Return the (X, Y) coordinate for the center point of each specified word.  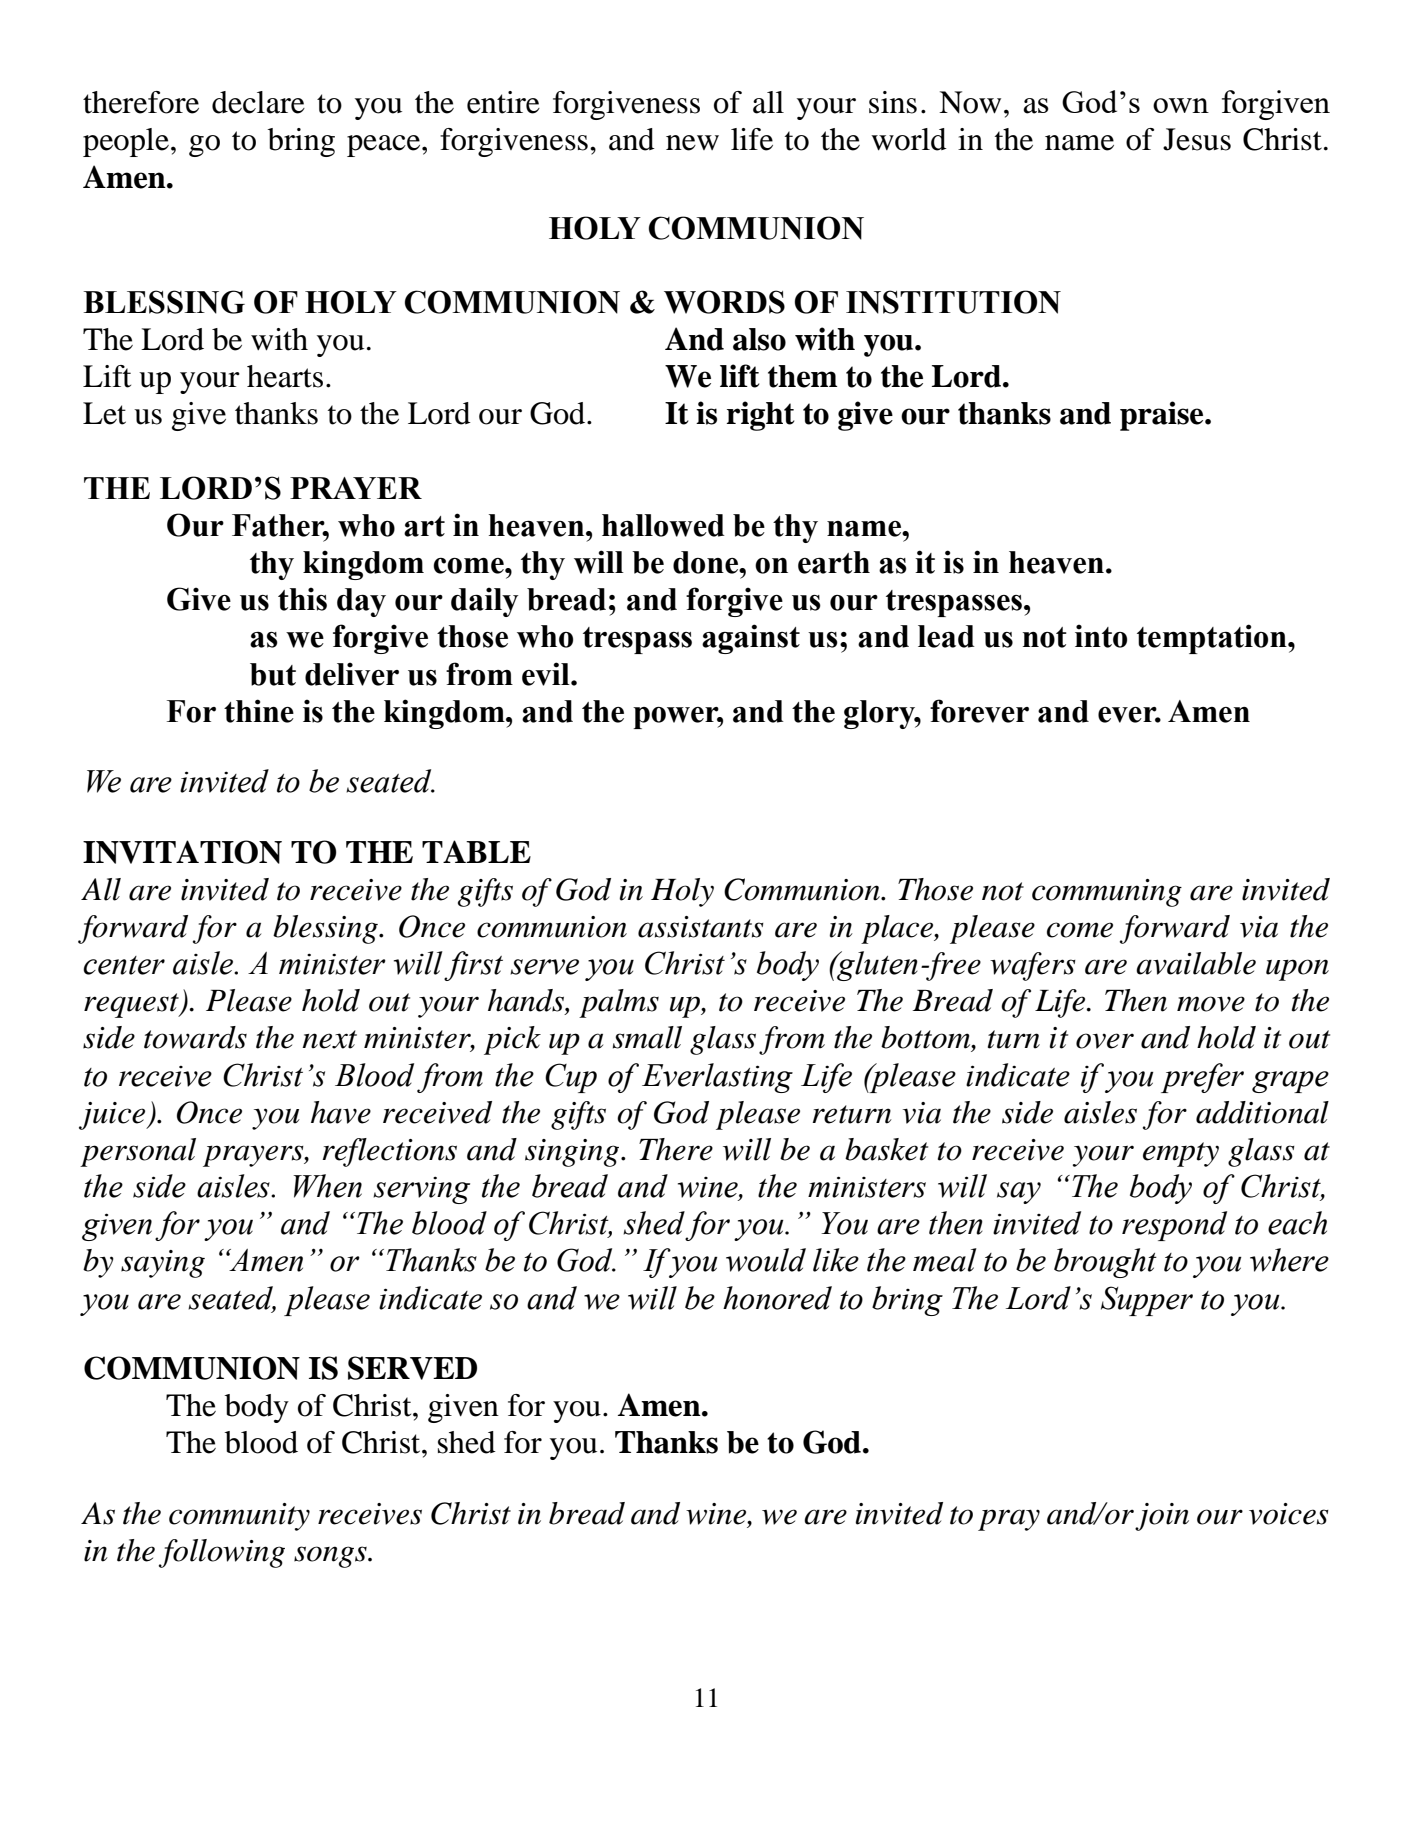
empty (1181, 1154)
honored (777, 1298)
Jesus (1197, 139)
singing (572, 1153)
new (692, 143)
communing (1107, 893)
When (327, 1186)
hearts (285, 376)
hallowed (663, 525)
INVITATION (182, 852)
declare (258, 102)
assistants (701, 927)
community (239, 1517)
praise (1163, 416)
